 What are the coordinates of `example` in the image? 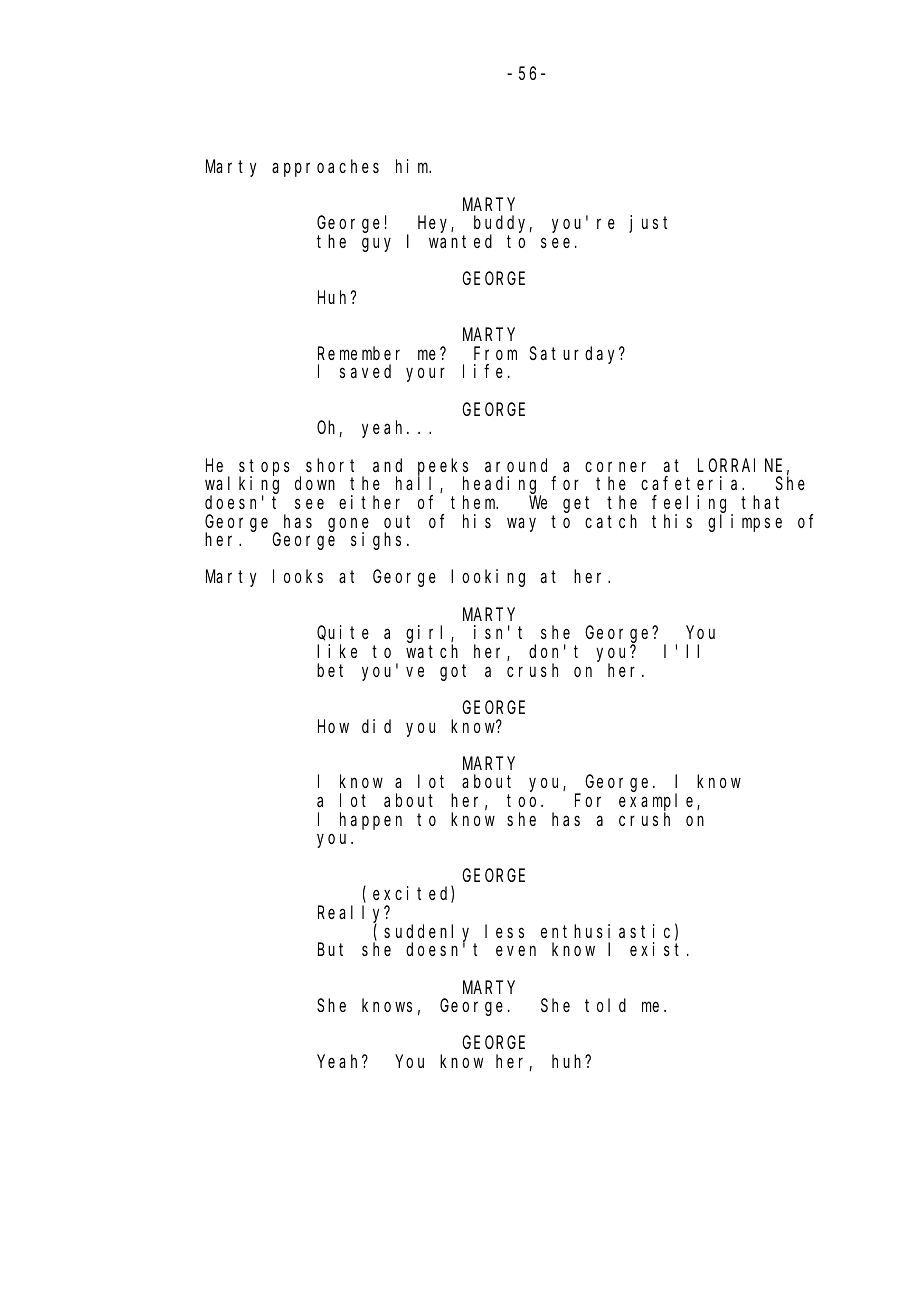 It's located at (658, 803).
